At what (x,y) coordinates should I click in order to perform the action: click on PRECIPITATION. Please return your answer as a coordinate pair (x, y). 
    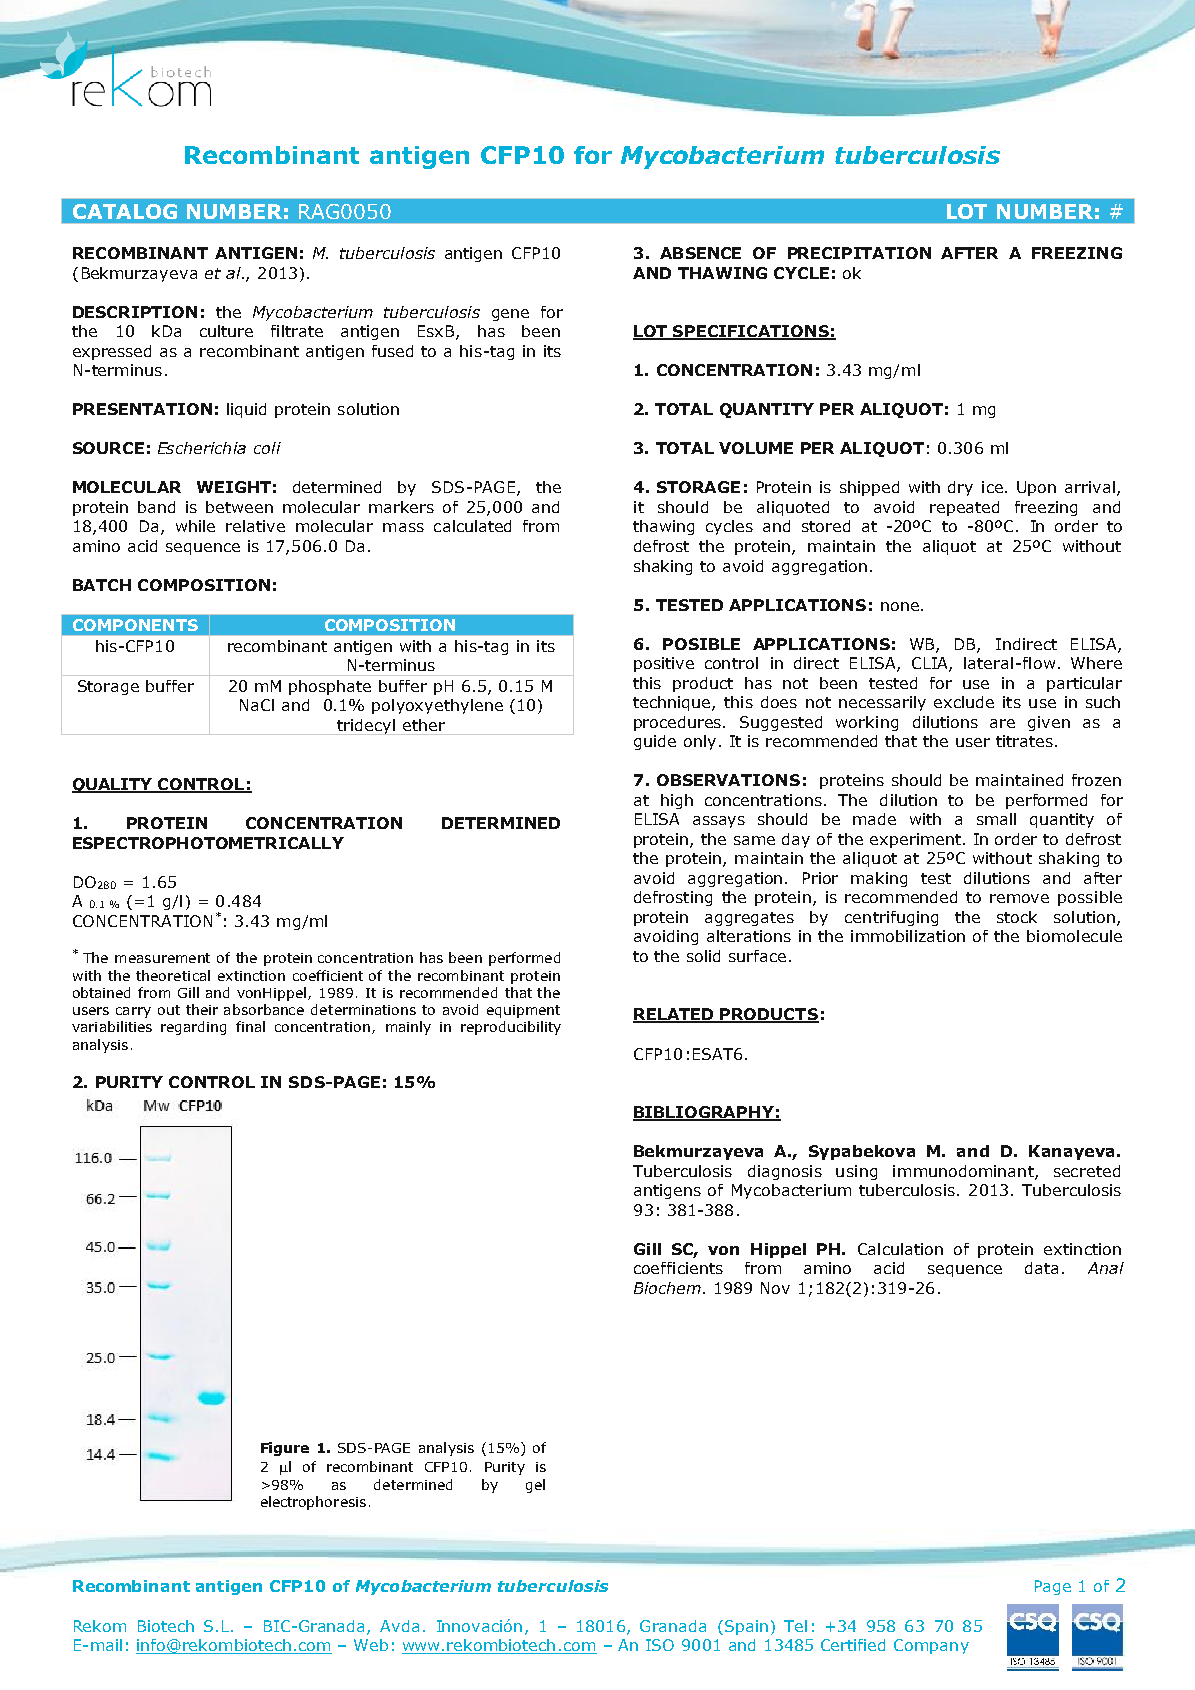
    Looking at the image, I should click on (859, 253).
